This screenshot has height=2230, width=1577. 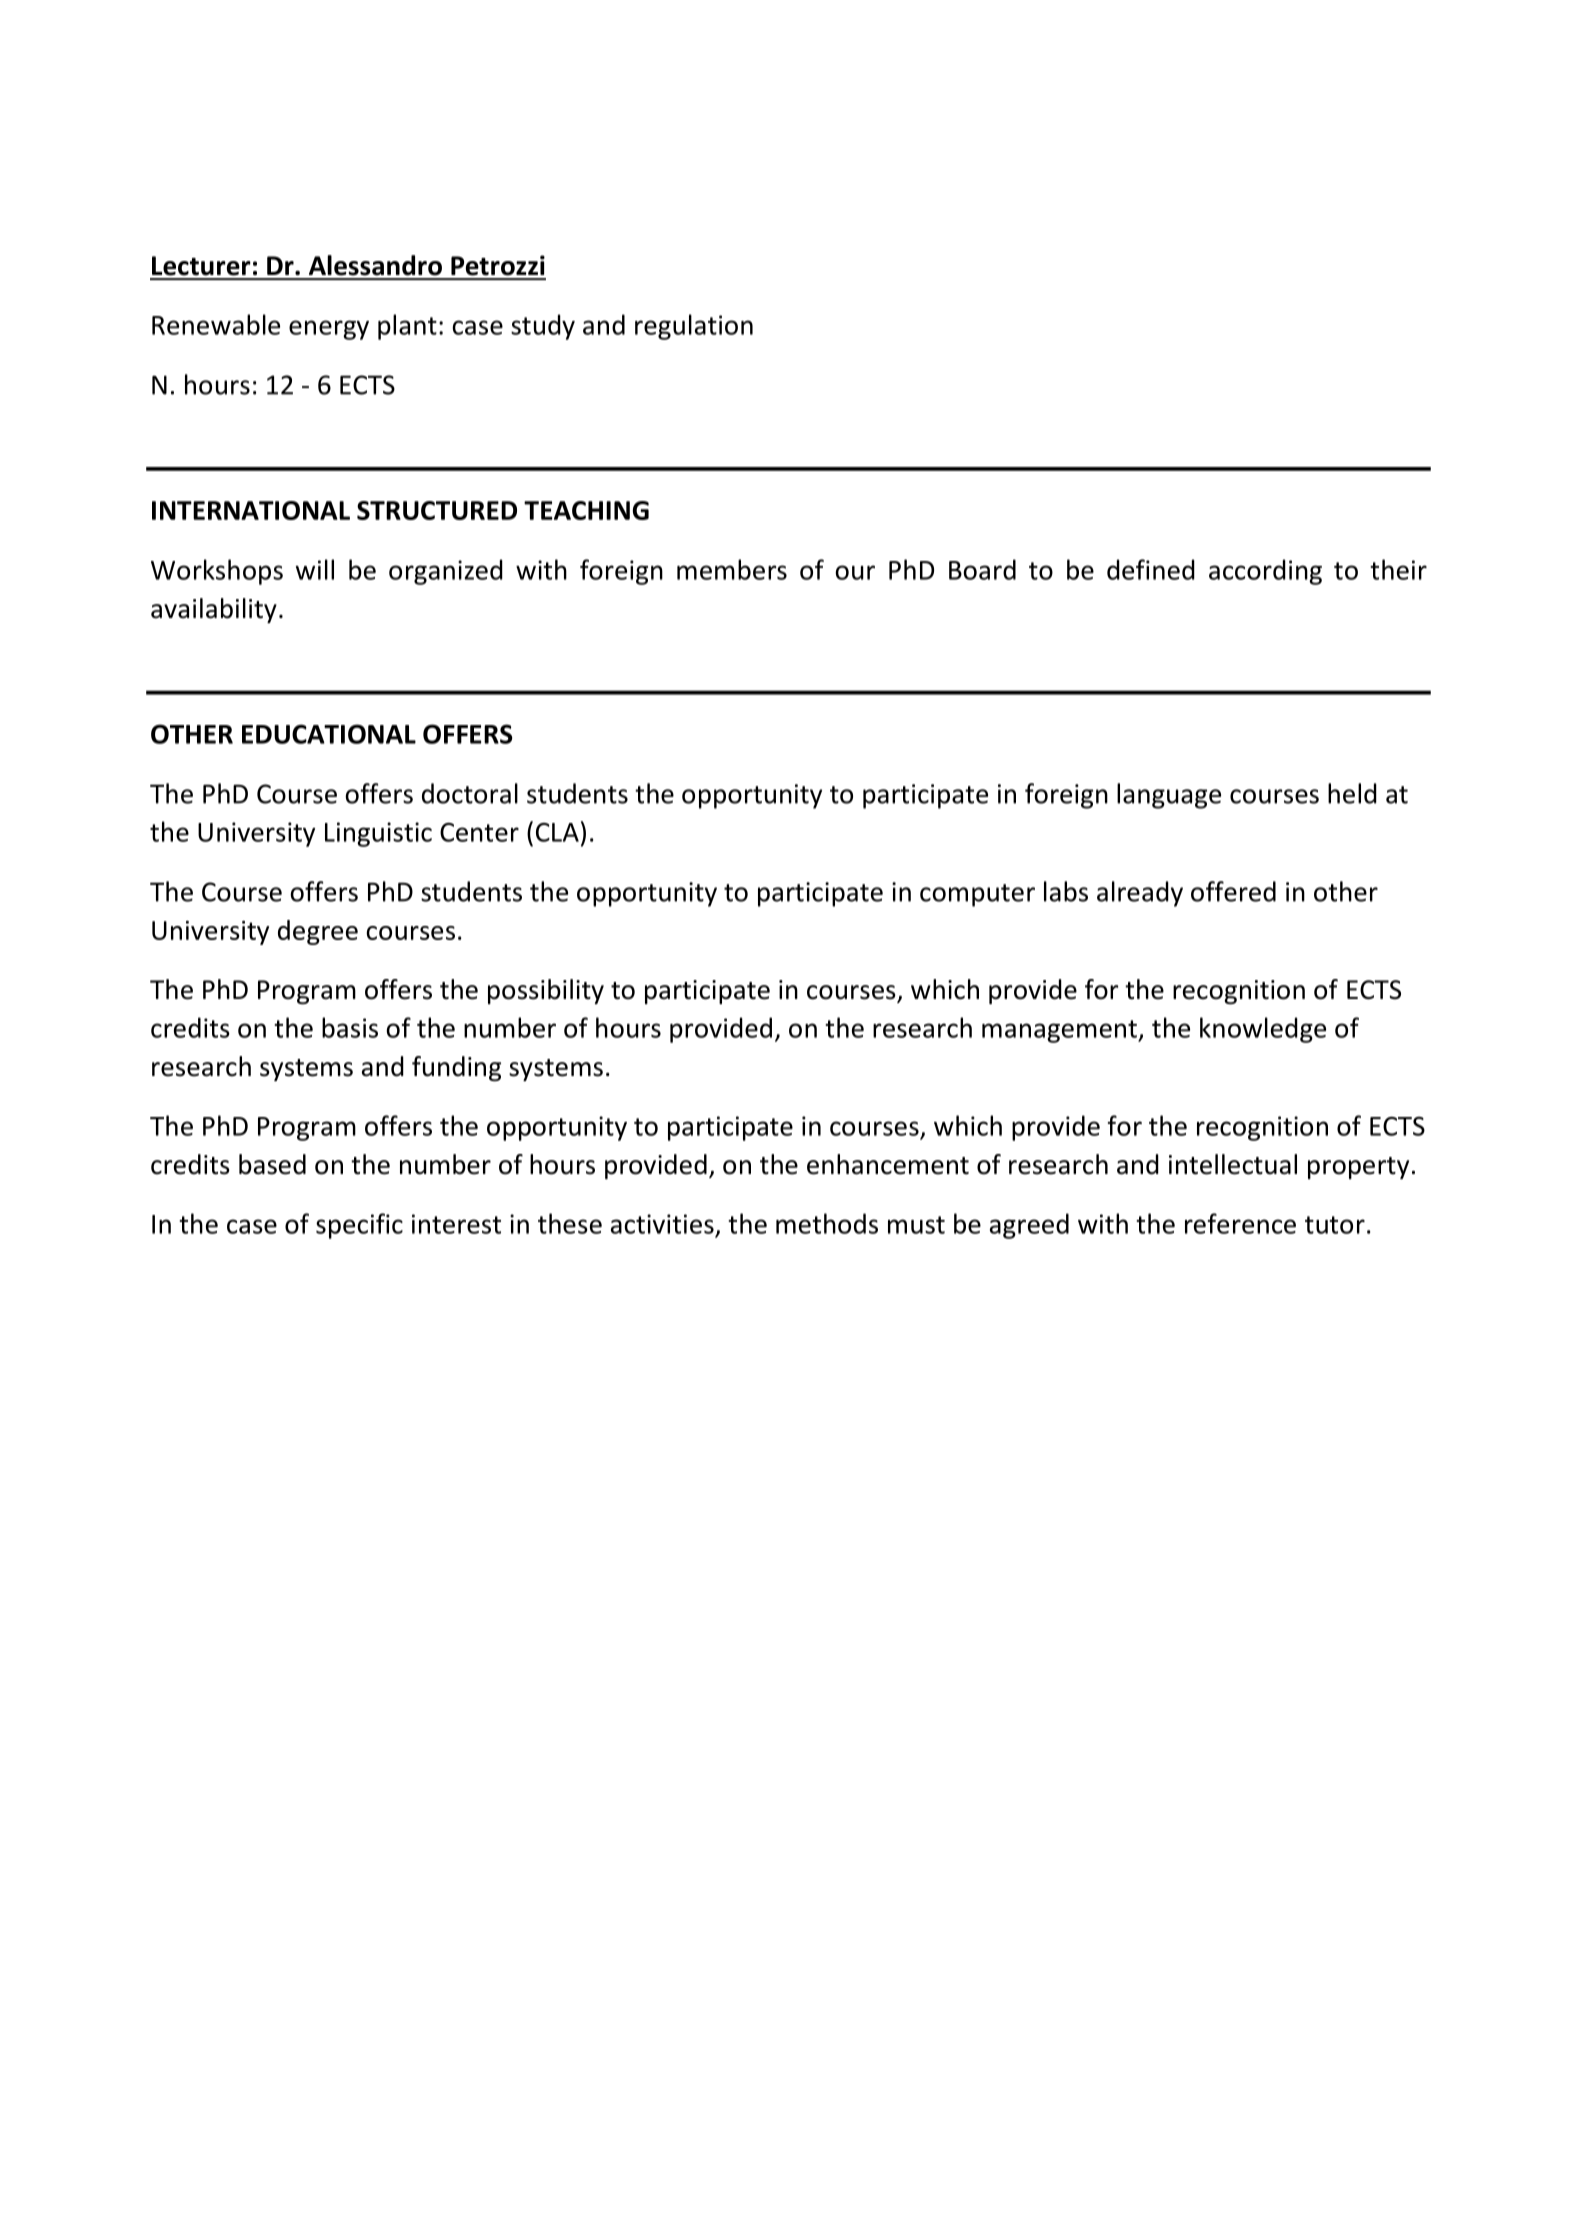 What do you see at coordinates (694, 327) in the screenshot?
I see `regulation` at bounding box center [694, 327].
